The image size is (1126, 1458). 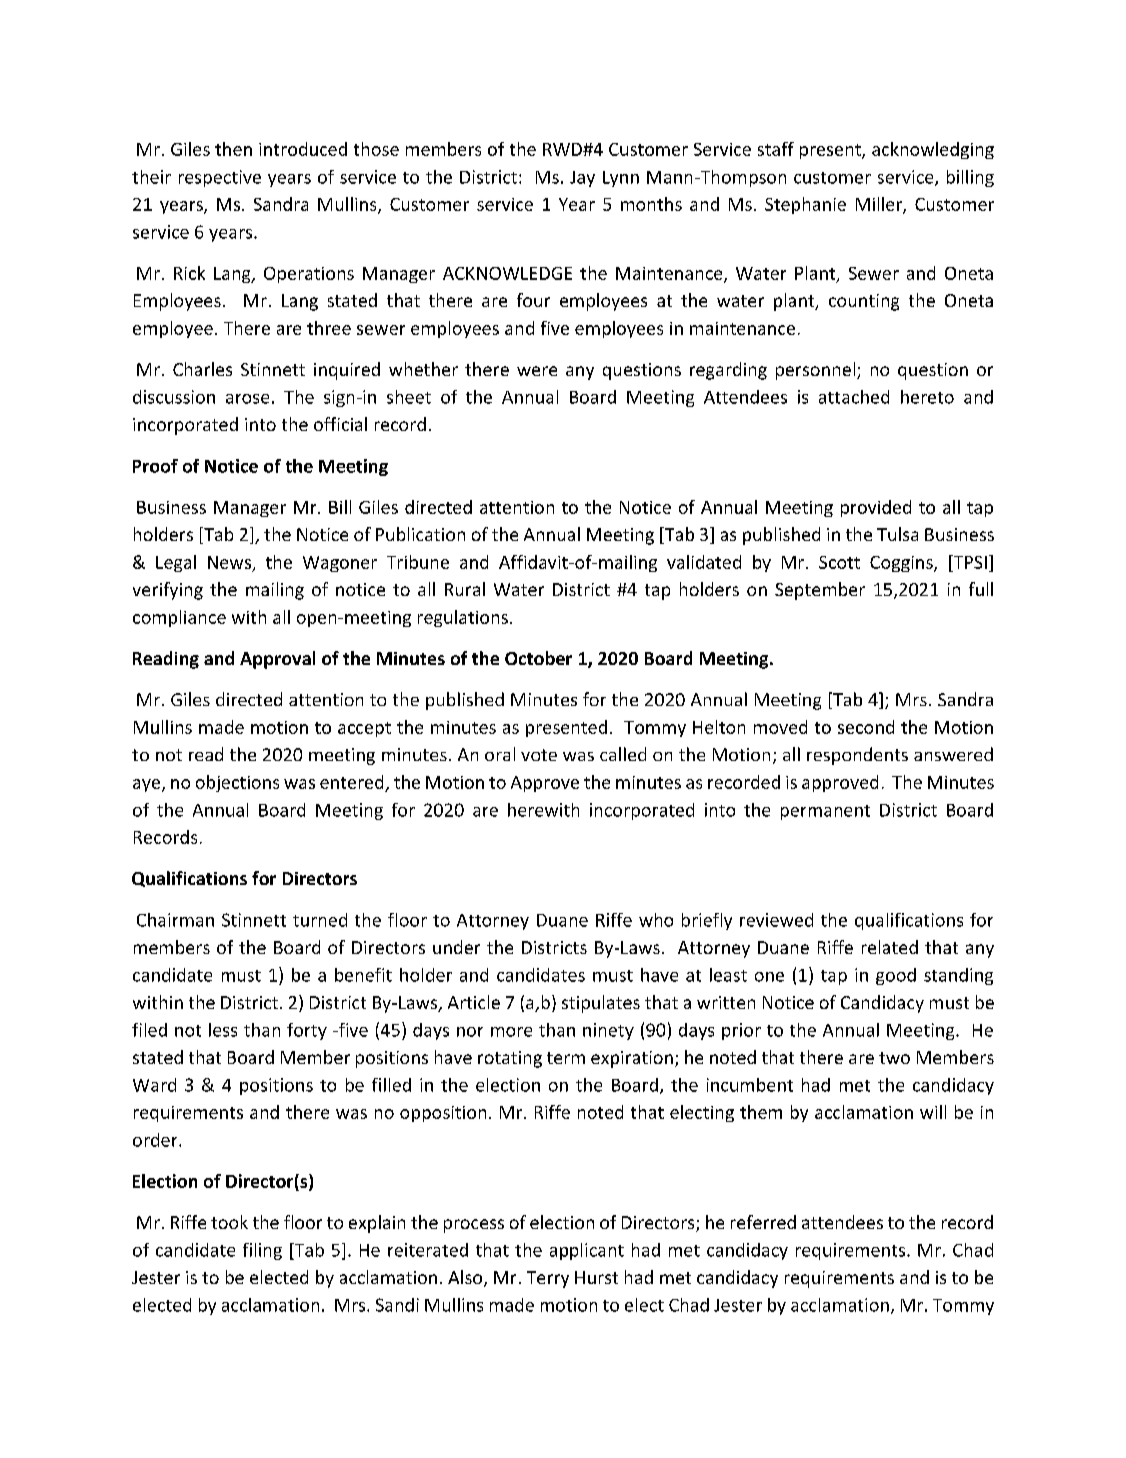 I want to click on who, so click(x=656, y=920).
